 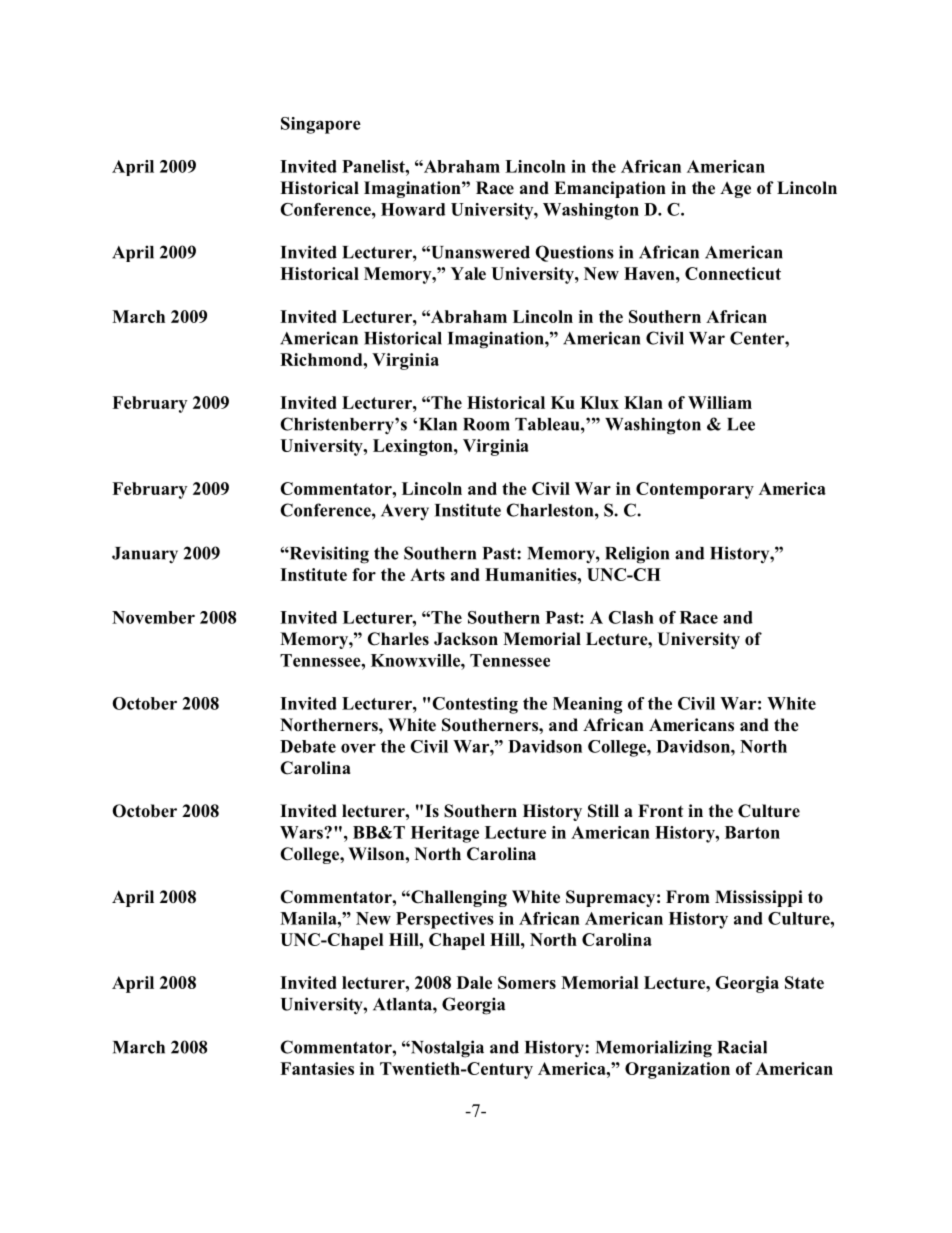 What do you see at coordinates (413, 209) in the screenshot?
I see `Howard` at bounding box center [413, 209].
